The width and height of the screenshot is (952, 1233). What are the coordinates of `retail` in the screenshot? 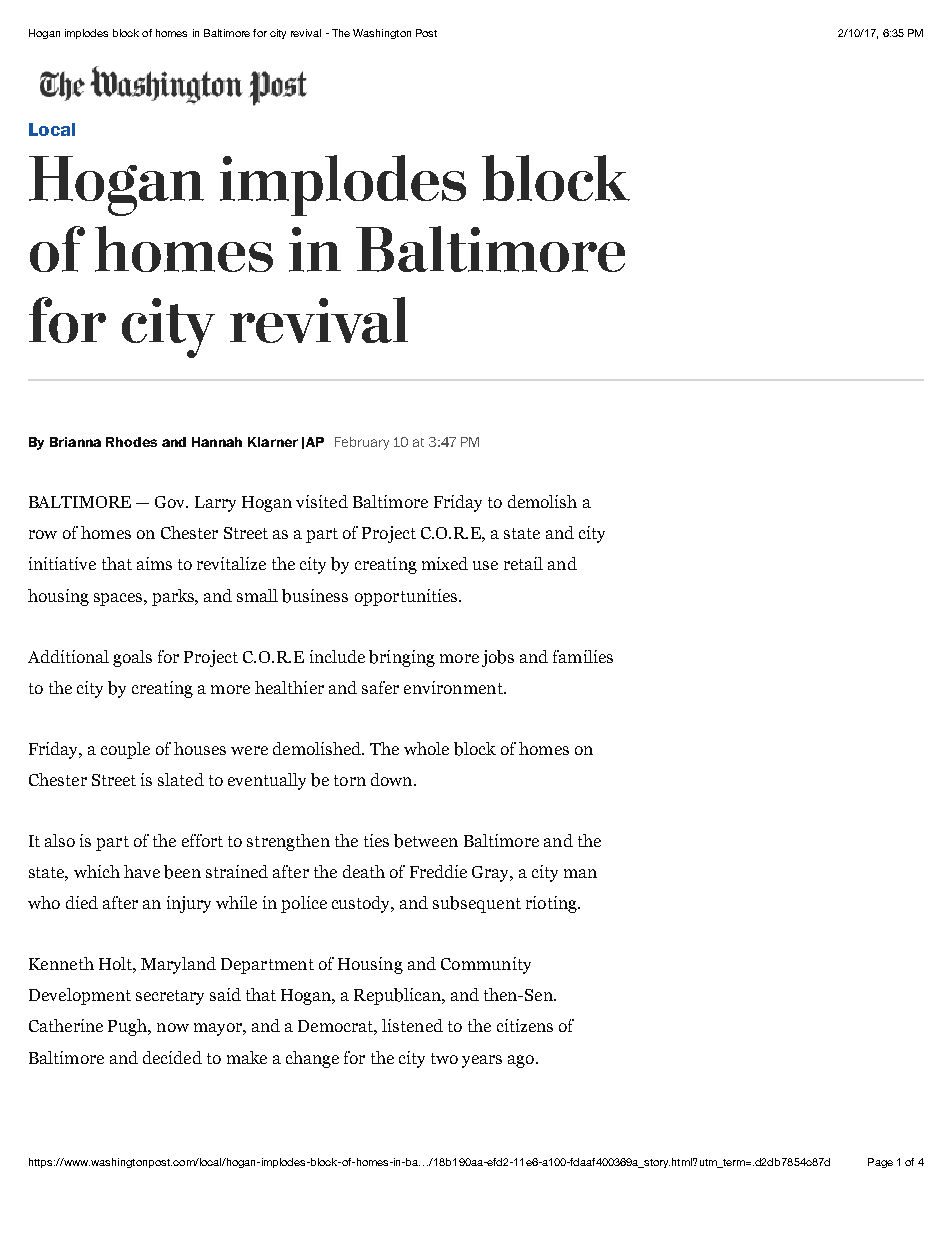 It's located at (523, 563).
